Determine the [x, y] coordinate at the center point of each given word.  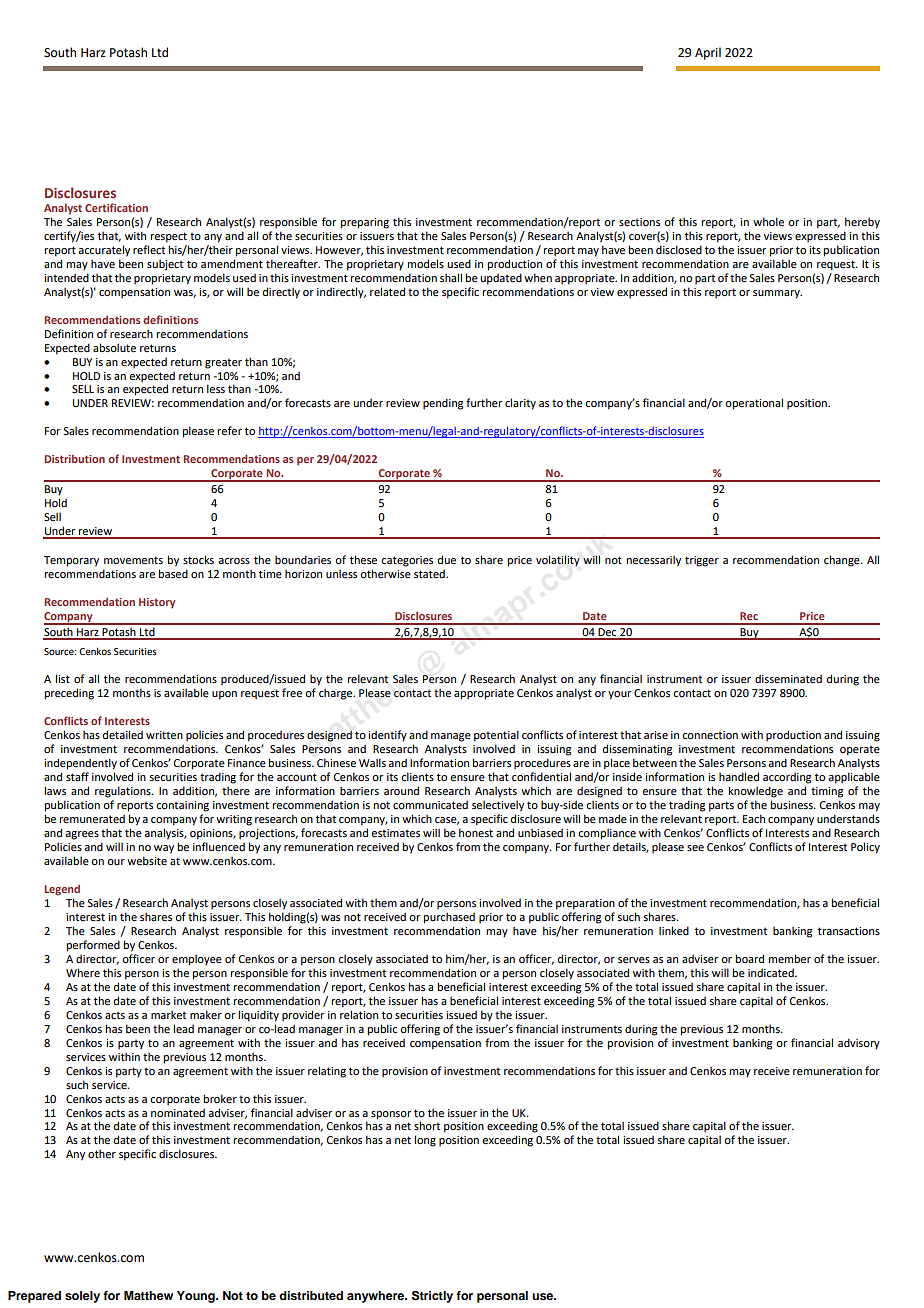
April [708, 53]
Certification [116, 207]
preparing [364, 223]
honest [476, 832]
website [147, 860]
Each [754, 818]
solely [82, 1297]
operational [754, 404]
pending [443, 404]
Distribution [75, 458]
